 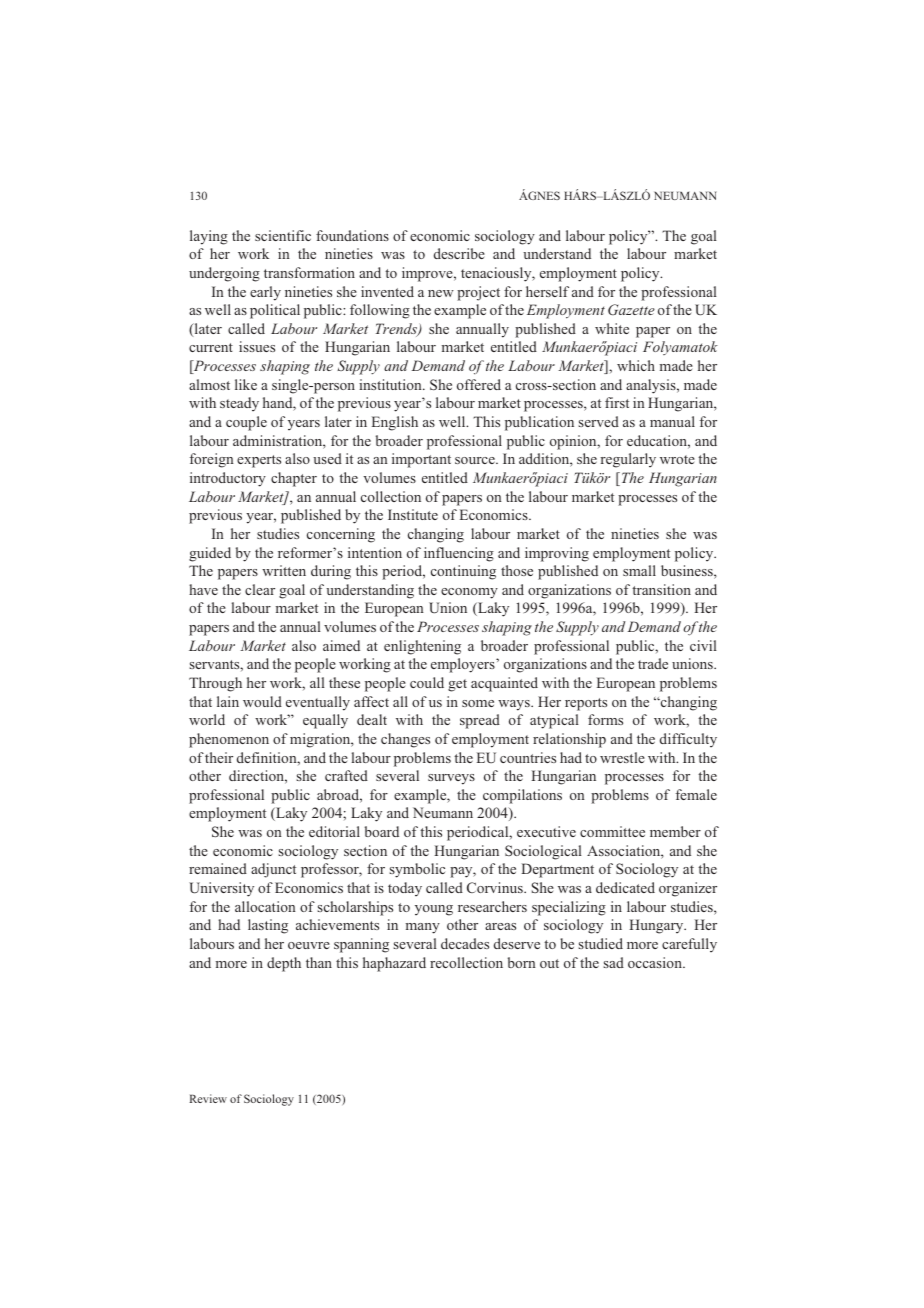 What do you see at coordinates (208, 1098) in the page?
I see `Review` at bounding box center [208, 1098].
